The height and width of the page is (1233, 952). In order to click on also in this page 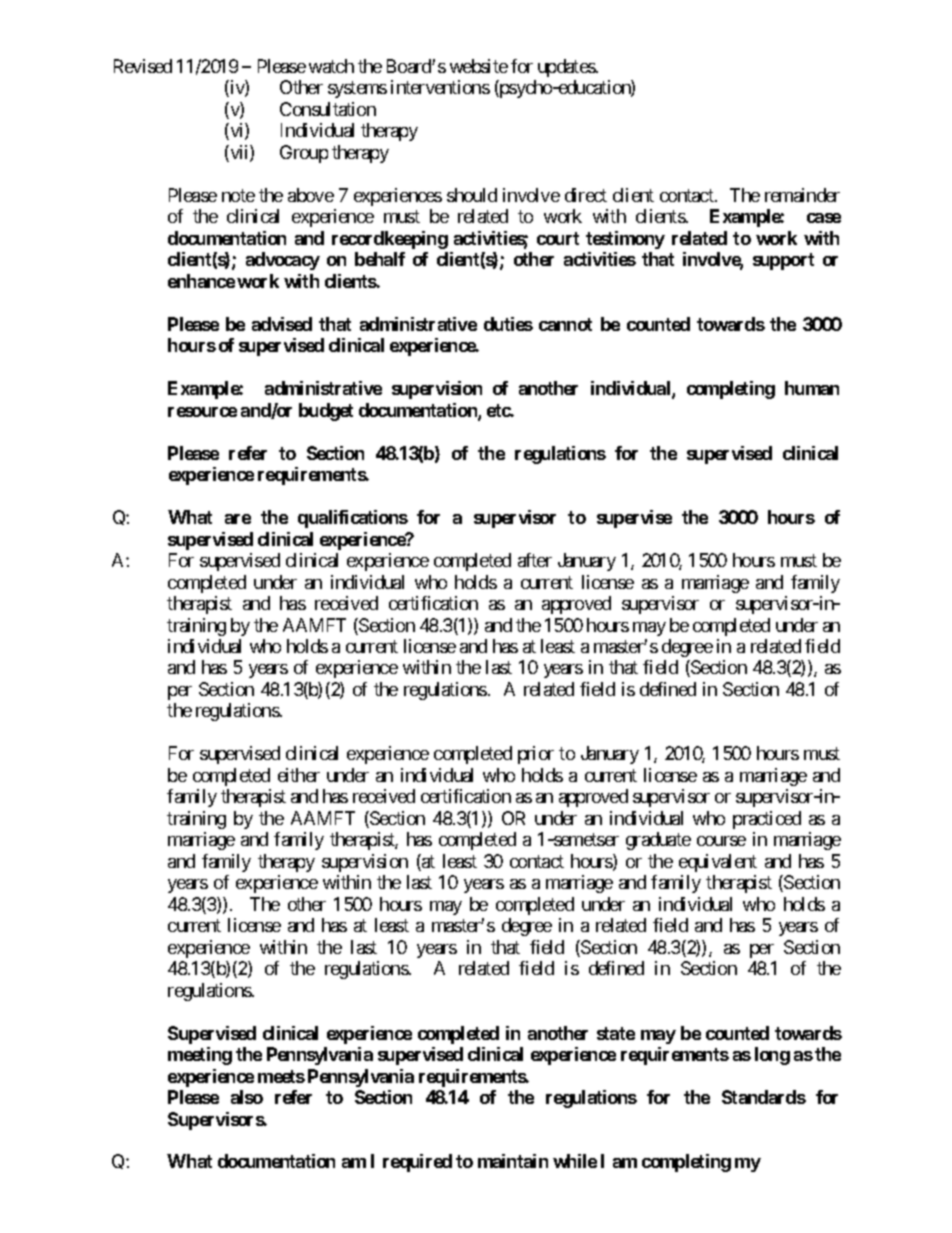, I will do `click(247, 1097)`.
